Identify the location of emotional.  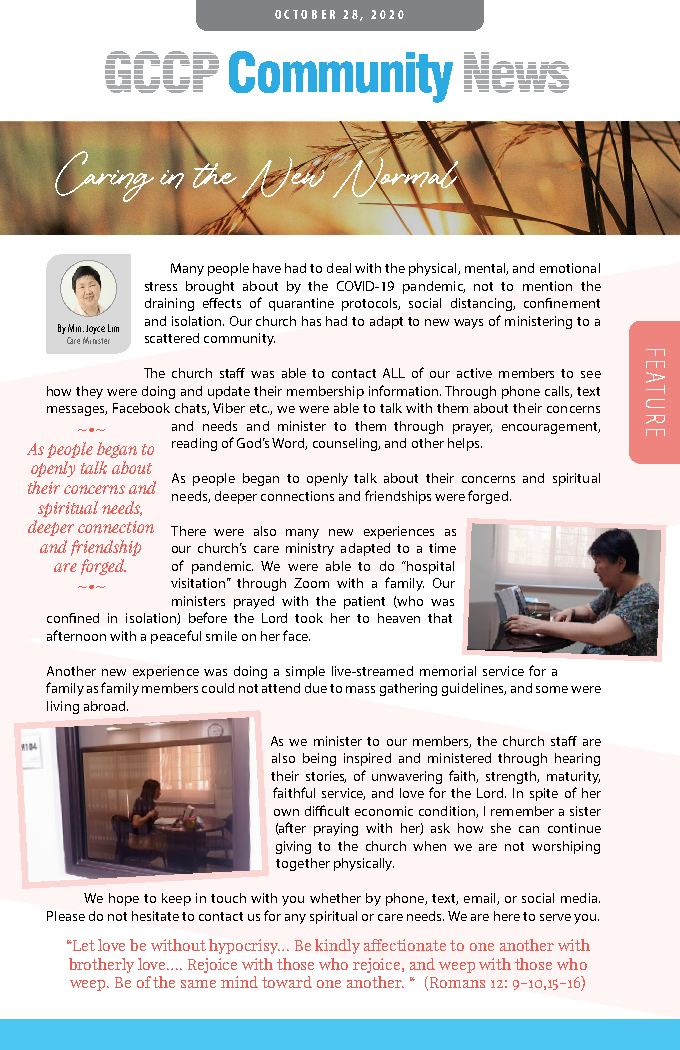
(570, 268).
